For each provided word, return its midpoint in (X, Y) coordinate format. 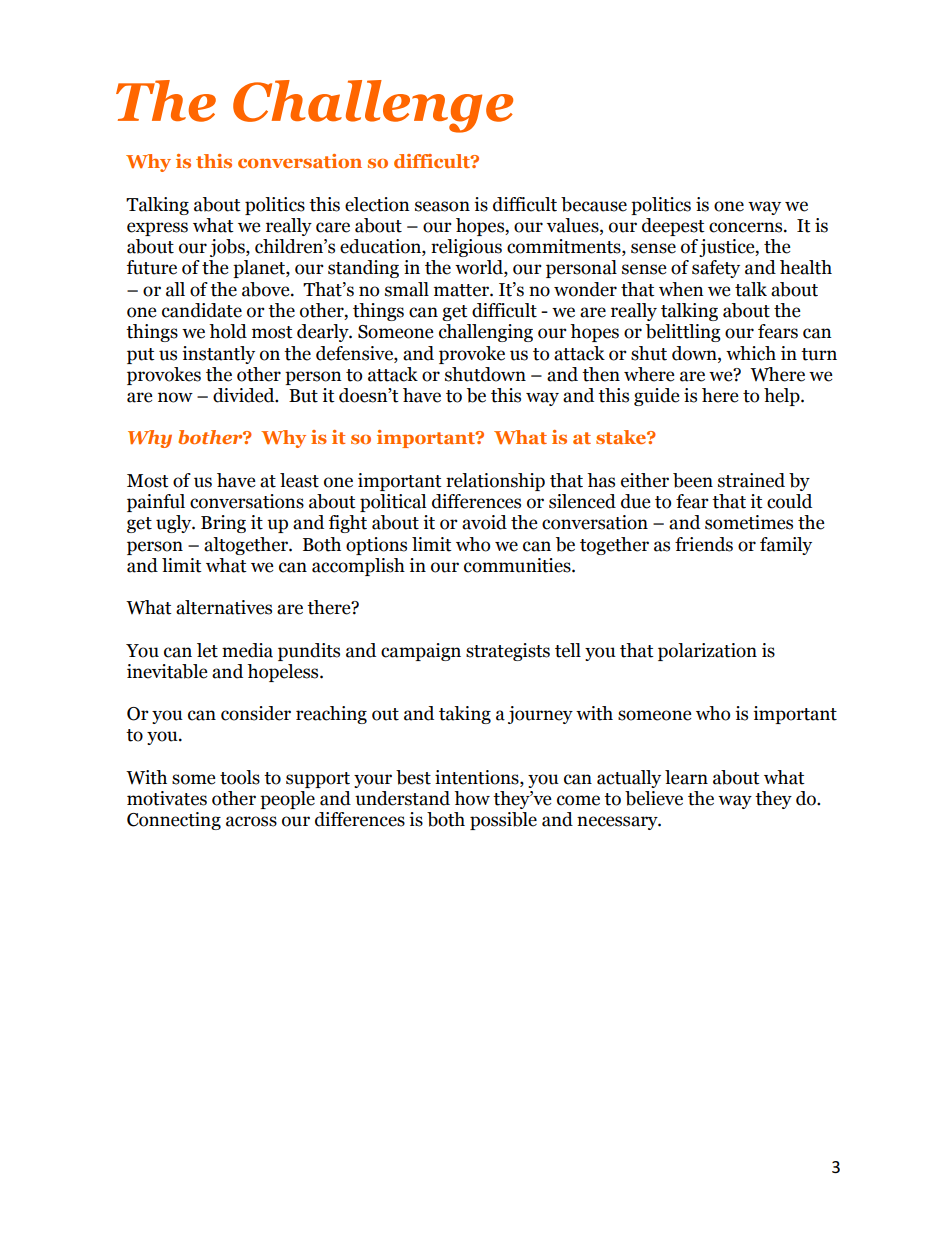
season (442, 206)
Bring (223, 524)
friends (704, 544)
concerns (747, 227)
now (175, 397)
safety (716, 269)
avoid (484, 522)
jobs (228, 248)
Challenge (373, 106)
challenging (486, 333)
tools (240, 777)
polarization (707, 652)
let (207, 650)
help (783, 397)
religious (466, 248)
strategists (508, 652)
